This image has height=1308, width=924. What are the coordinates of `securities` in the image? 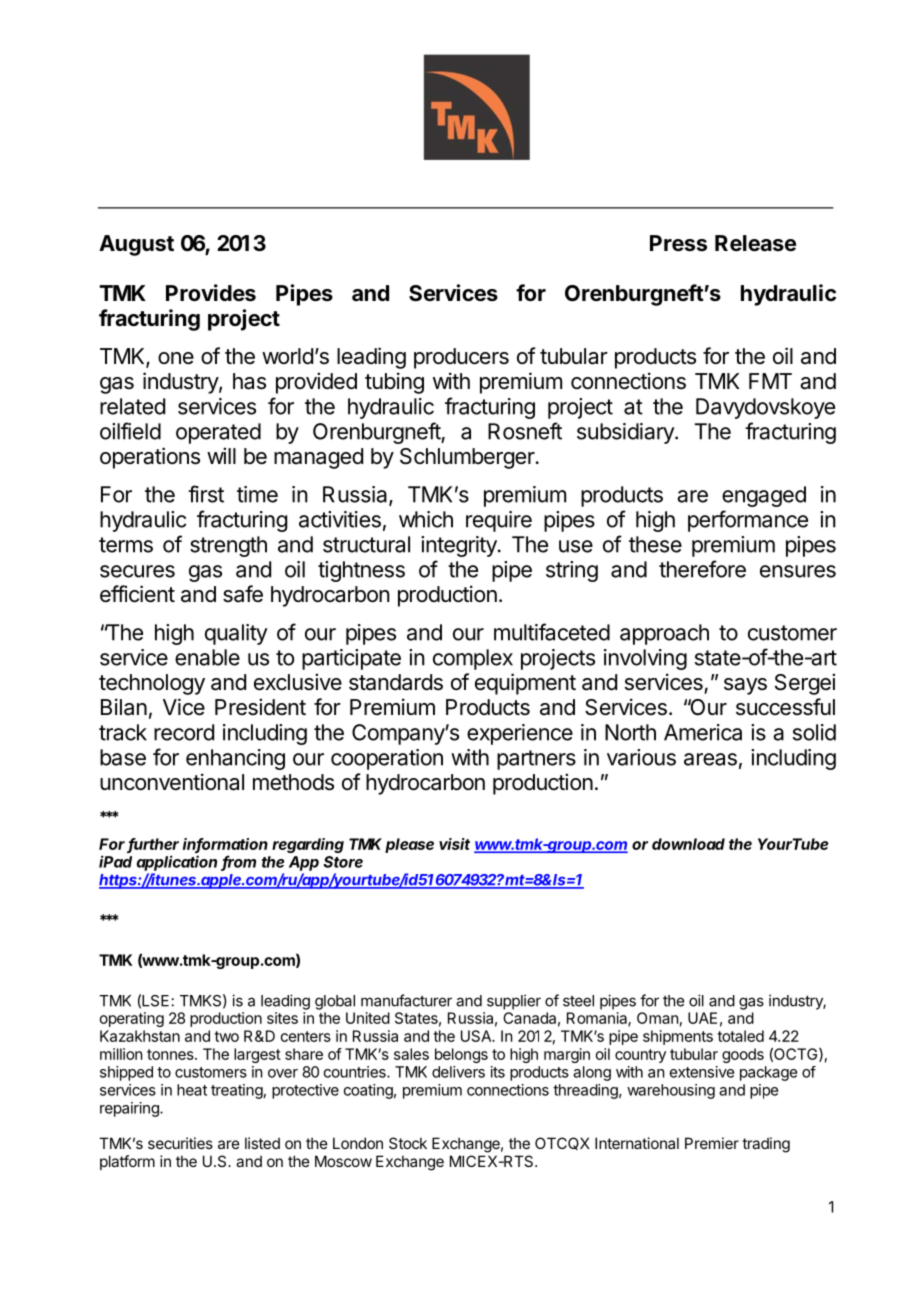 It's located at (180, 1143).
